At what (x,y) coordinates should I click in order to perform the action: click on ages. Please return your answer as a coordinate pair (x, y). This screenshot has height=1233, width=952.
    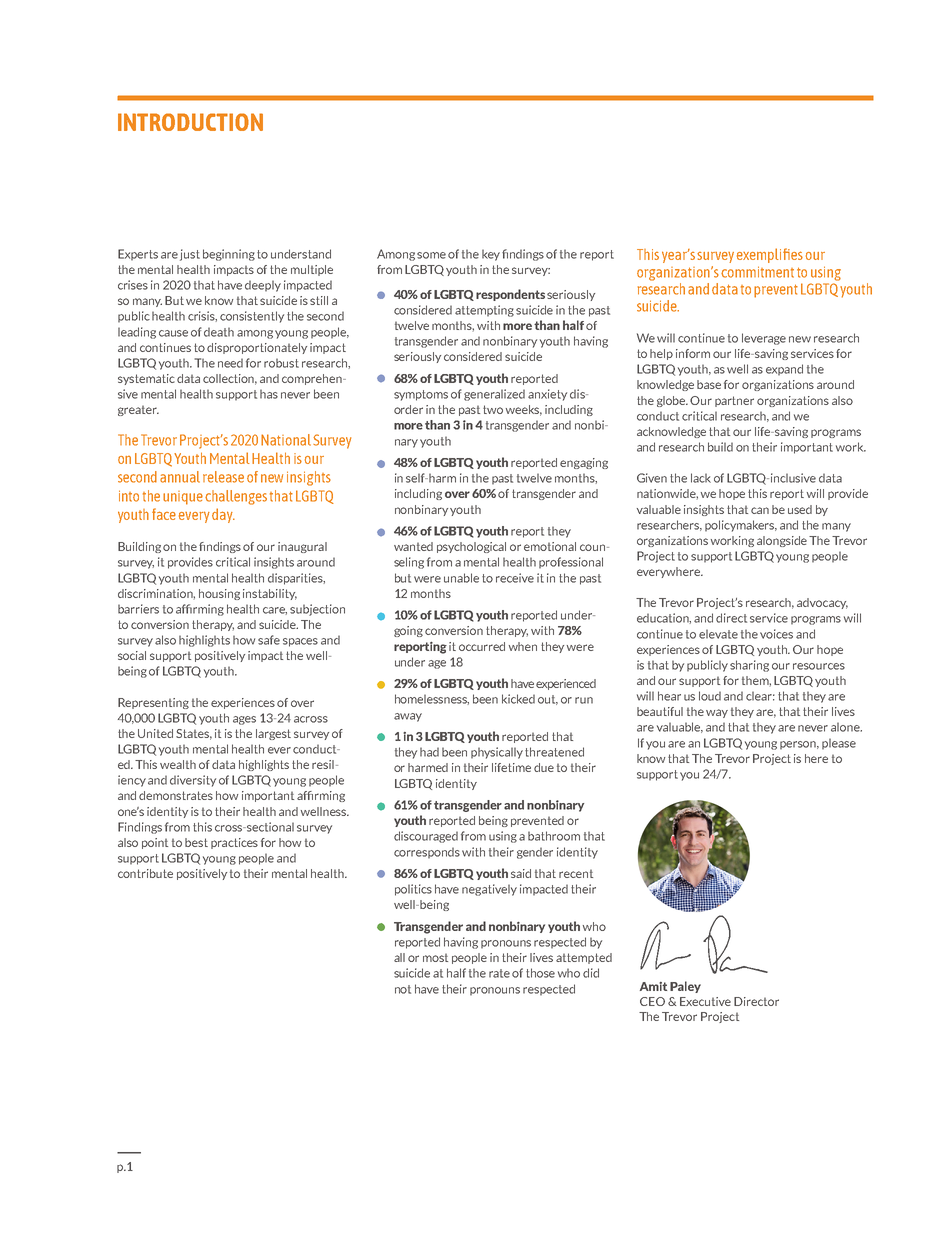
    Looking at the image, I should click on (244, 720).
